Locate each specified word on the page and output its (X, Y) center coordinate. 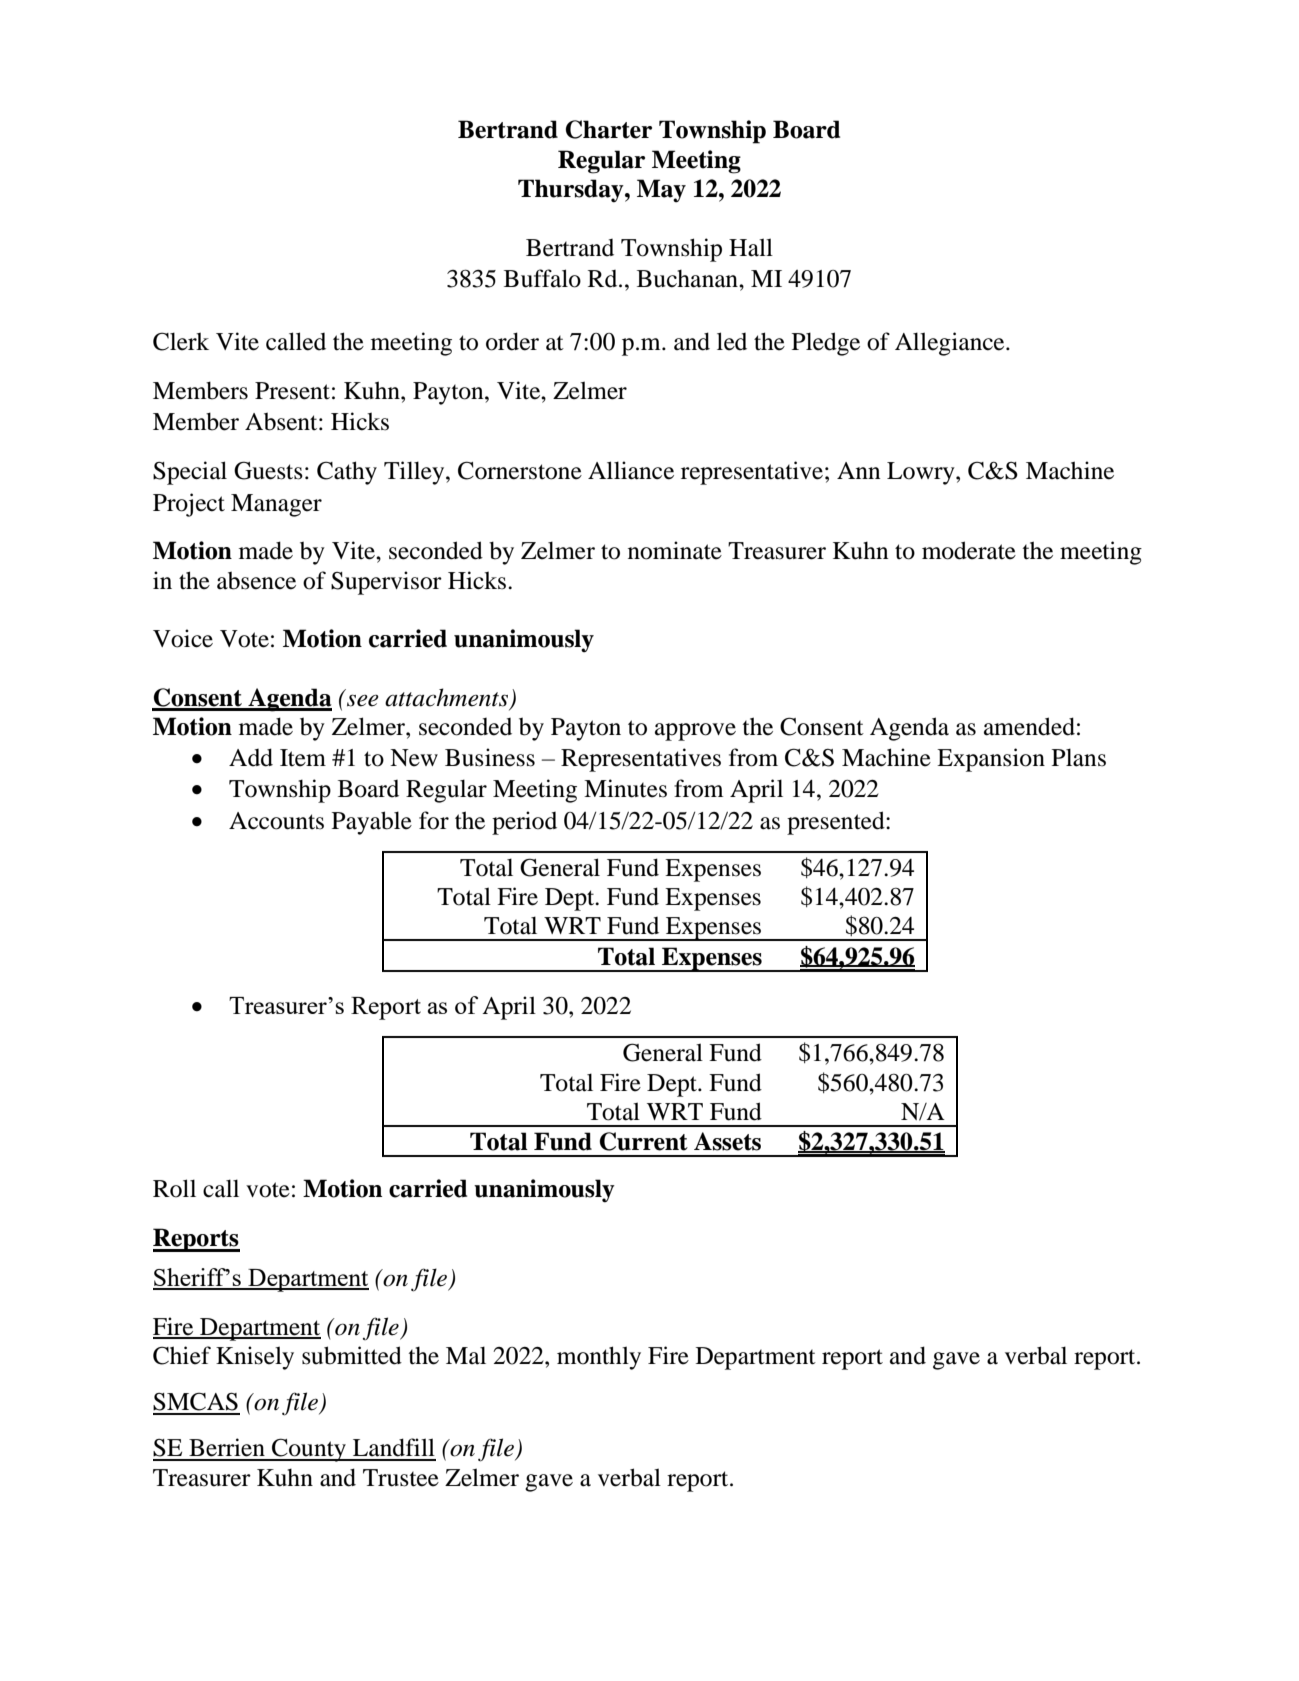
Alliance (631, 470)
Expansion (991, 760)
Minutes (625, 788)
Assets (727, 1141)
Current (643, 1141)
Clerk (181, 341)
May (661, 191)
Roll (174, 1188)
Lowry (922, 473)
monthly (599, 1358)
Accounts (276, 821)
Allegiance (951, 344)
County (309, 1450)
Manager (276, 505)
